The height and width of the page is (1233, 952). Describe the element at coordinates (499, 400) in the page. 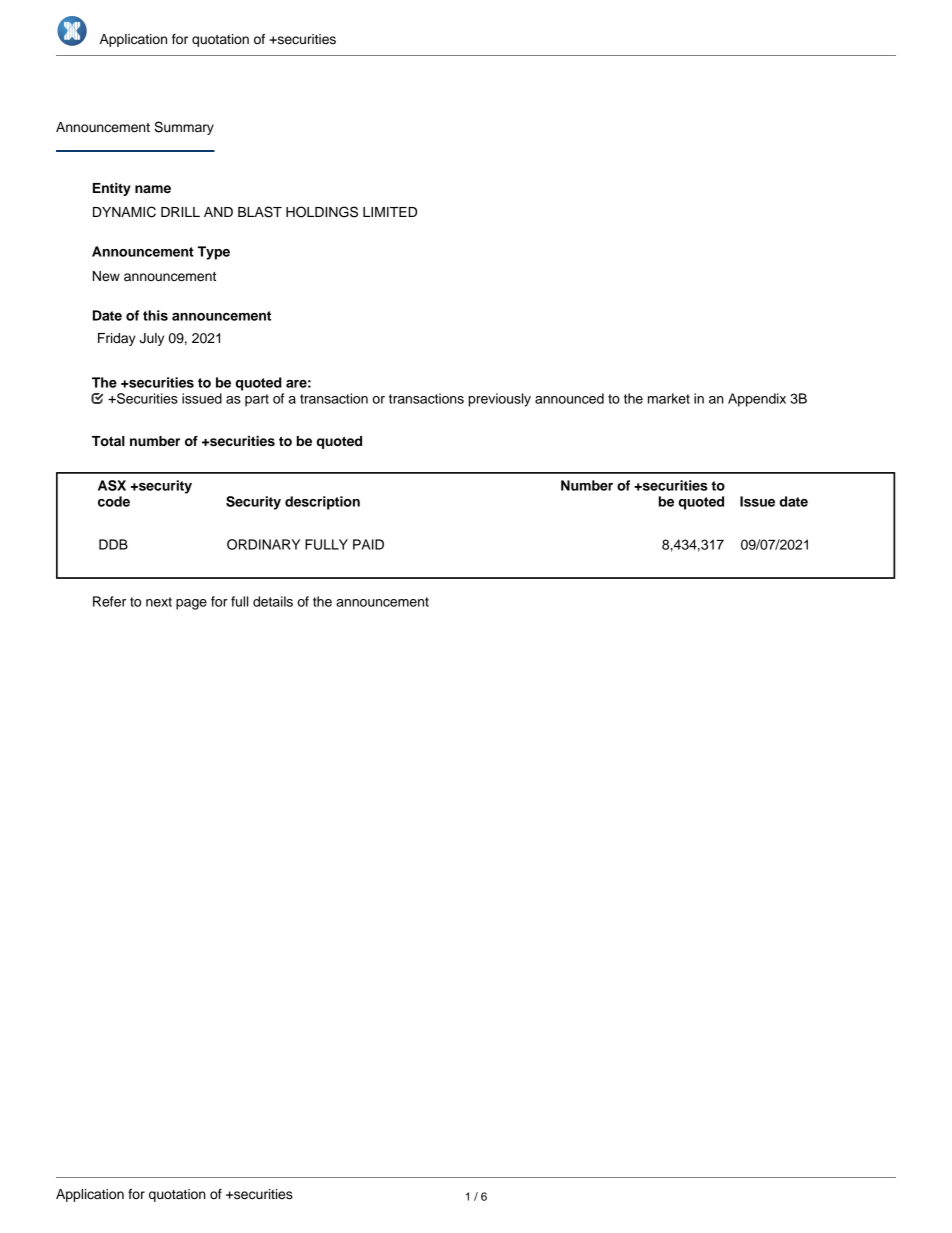

I see `previously` at that location.
